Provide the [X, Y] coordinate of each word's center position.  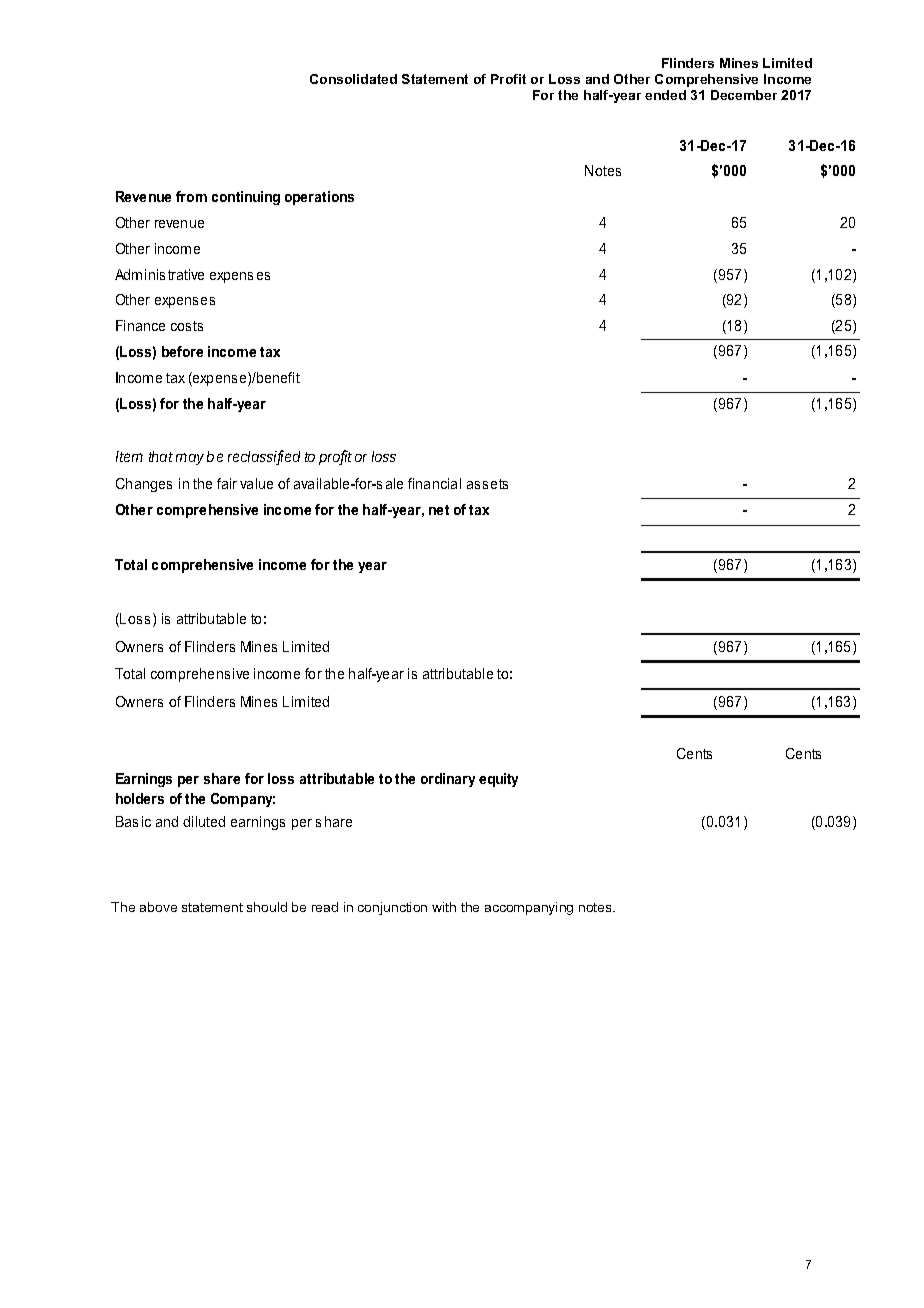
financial [434, 483]
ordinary [448, 780]
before [182, 351]
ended [665, 95]
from [191, 196]
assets [487, 484]
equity [498, 780]
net [439, 510]
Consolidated [353, 79]
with [444, 907]
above [158, 907]
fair [227, 483]
